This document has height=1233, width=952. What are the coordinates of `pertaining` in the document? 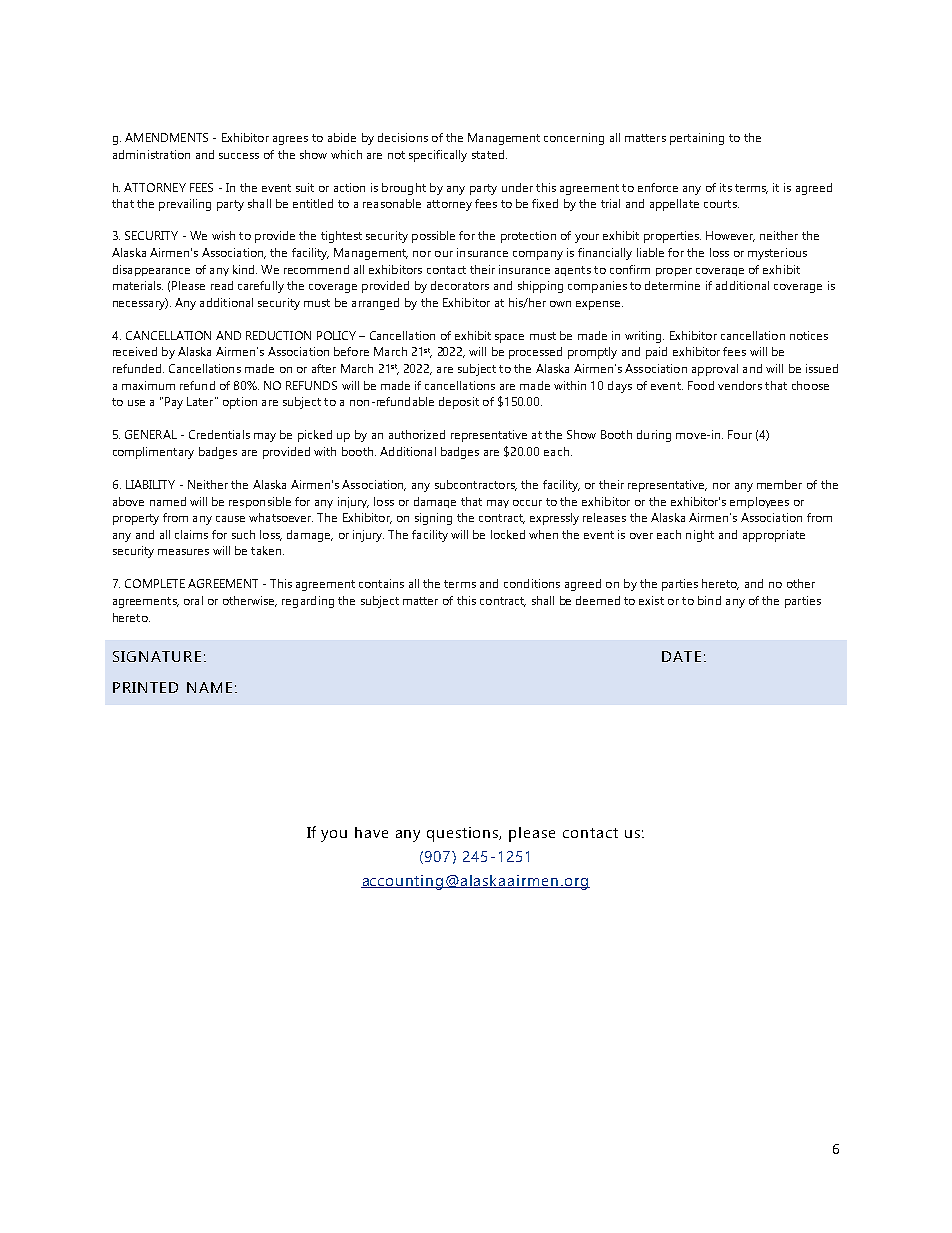 It's located at (697, 139).
